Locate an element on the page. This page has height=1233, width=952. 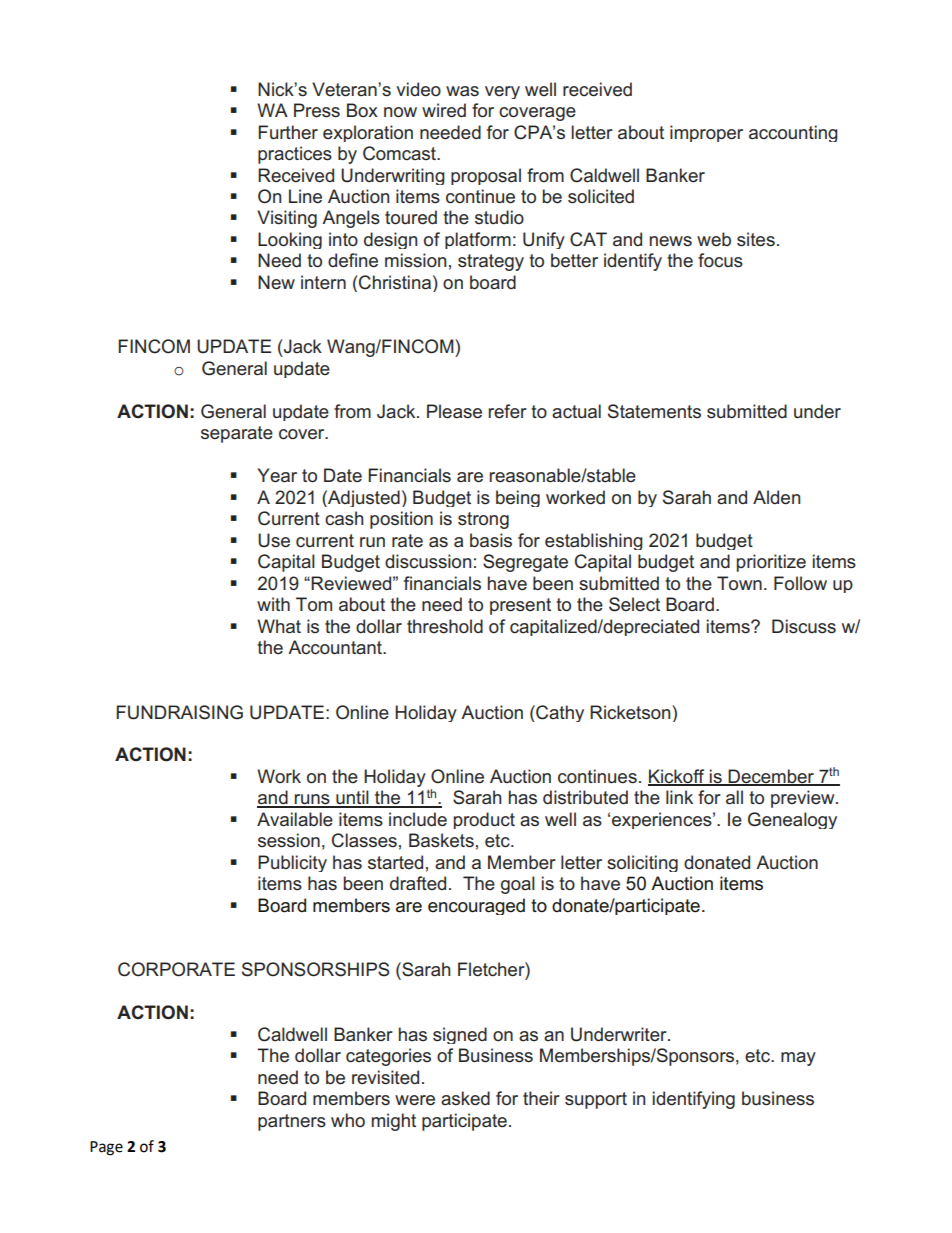
asked is located at coordinates (465, 1098).
